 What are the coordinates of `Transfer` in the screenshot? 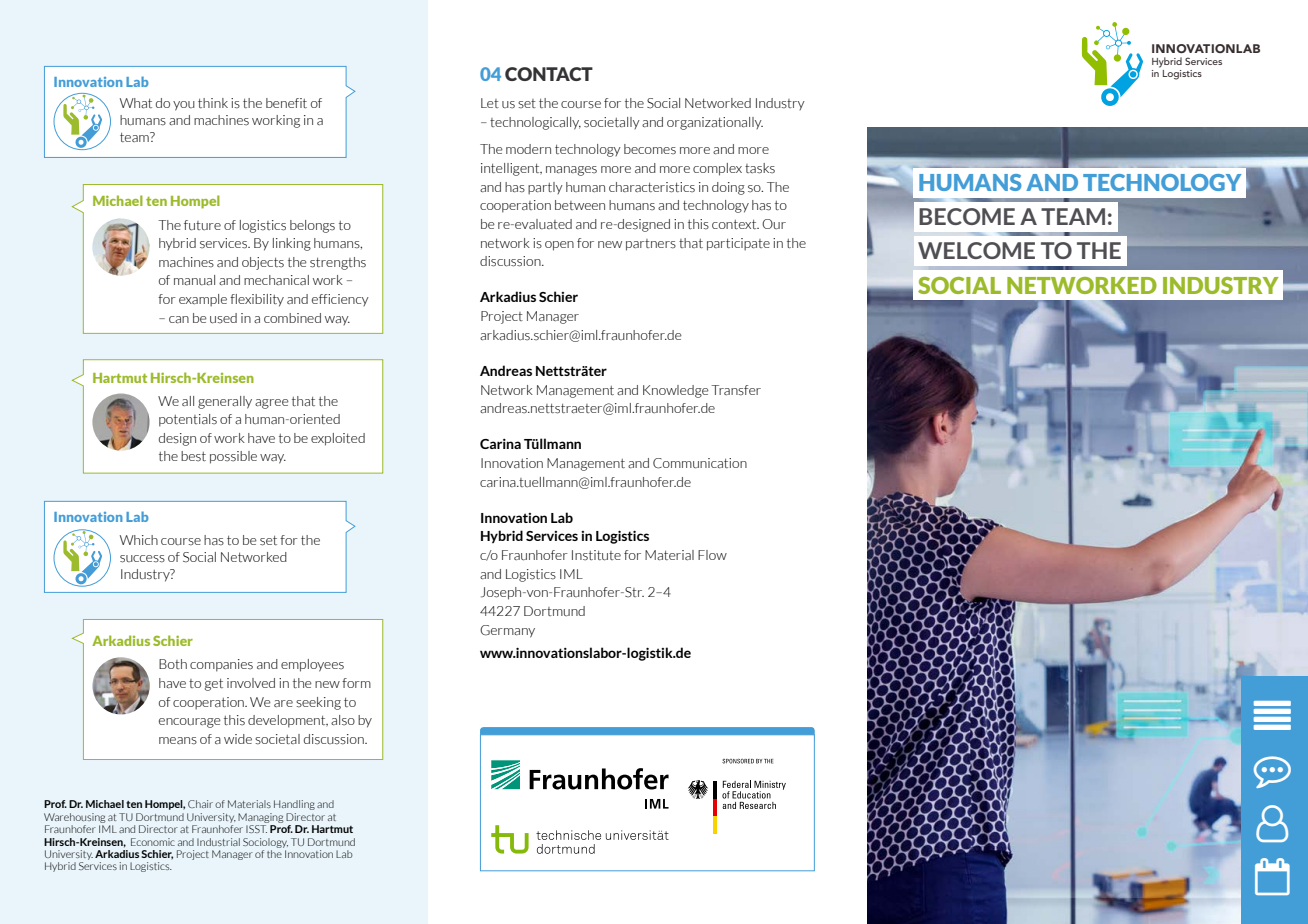 It's located at (736, 390).
